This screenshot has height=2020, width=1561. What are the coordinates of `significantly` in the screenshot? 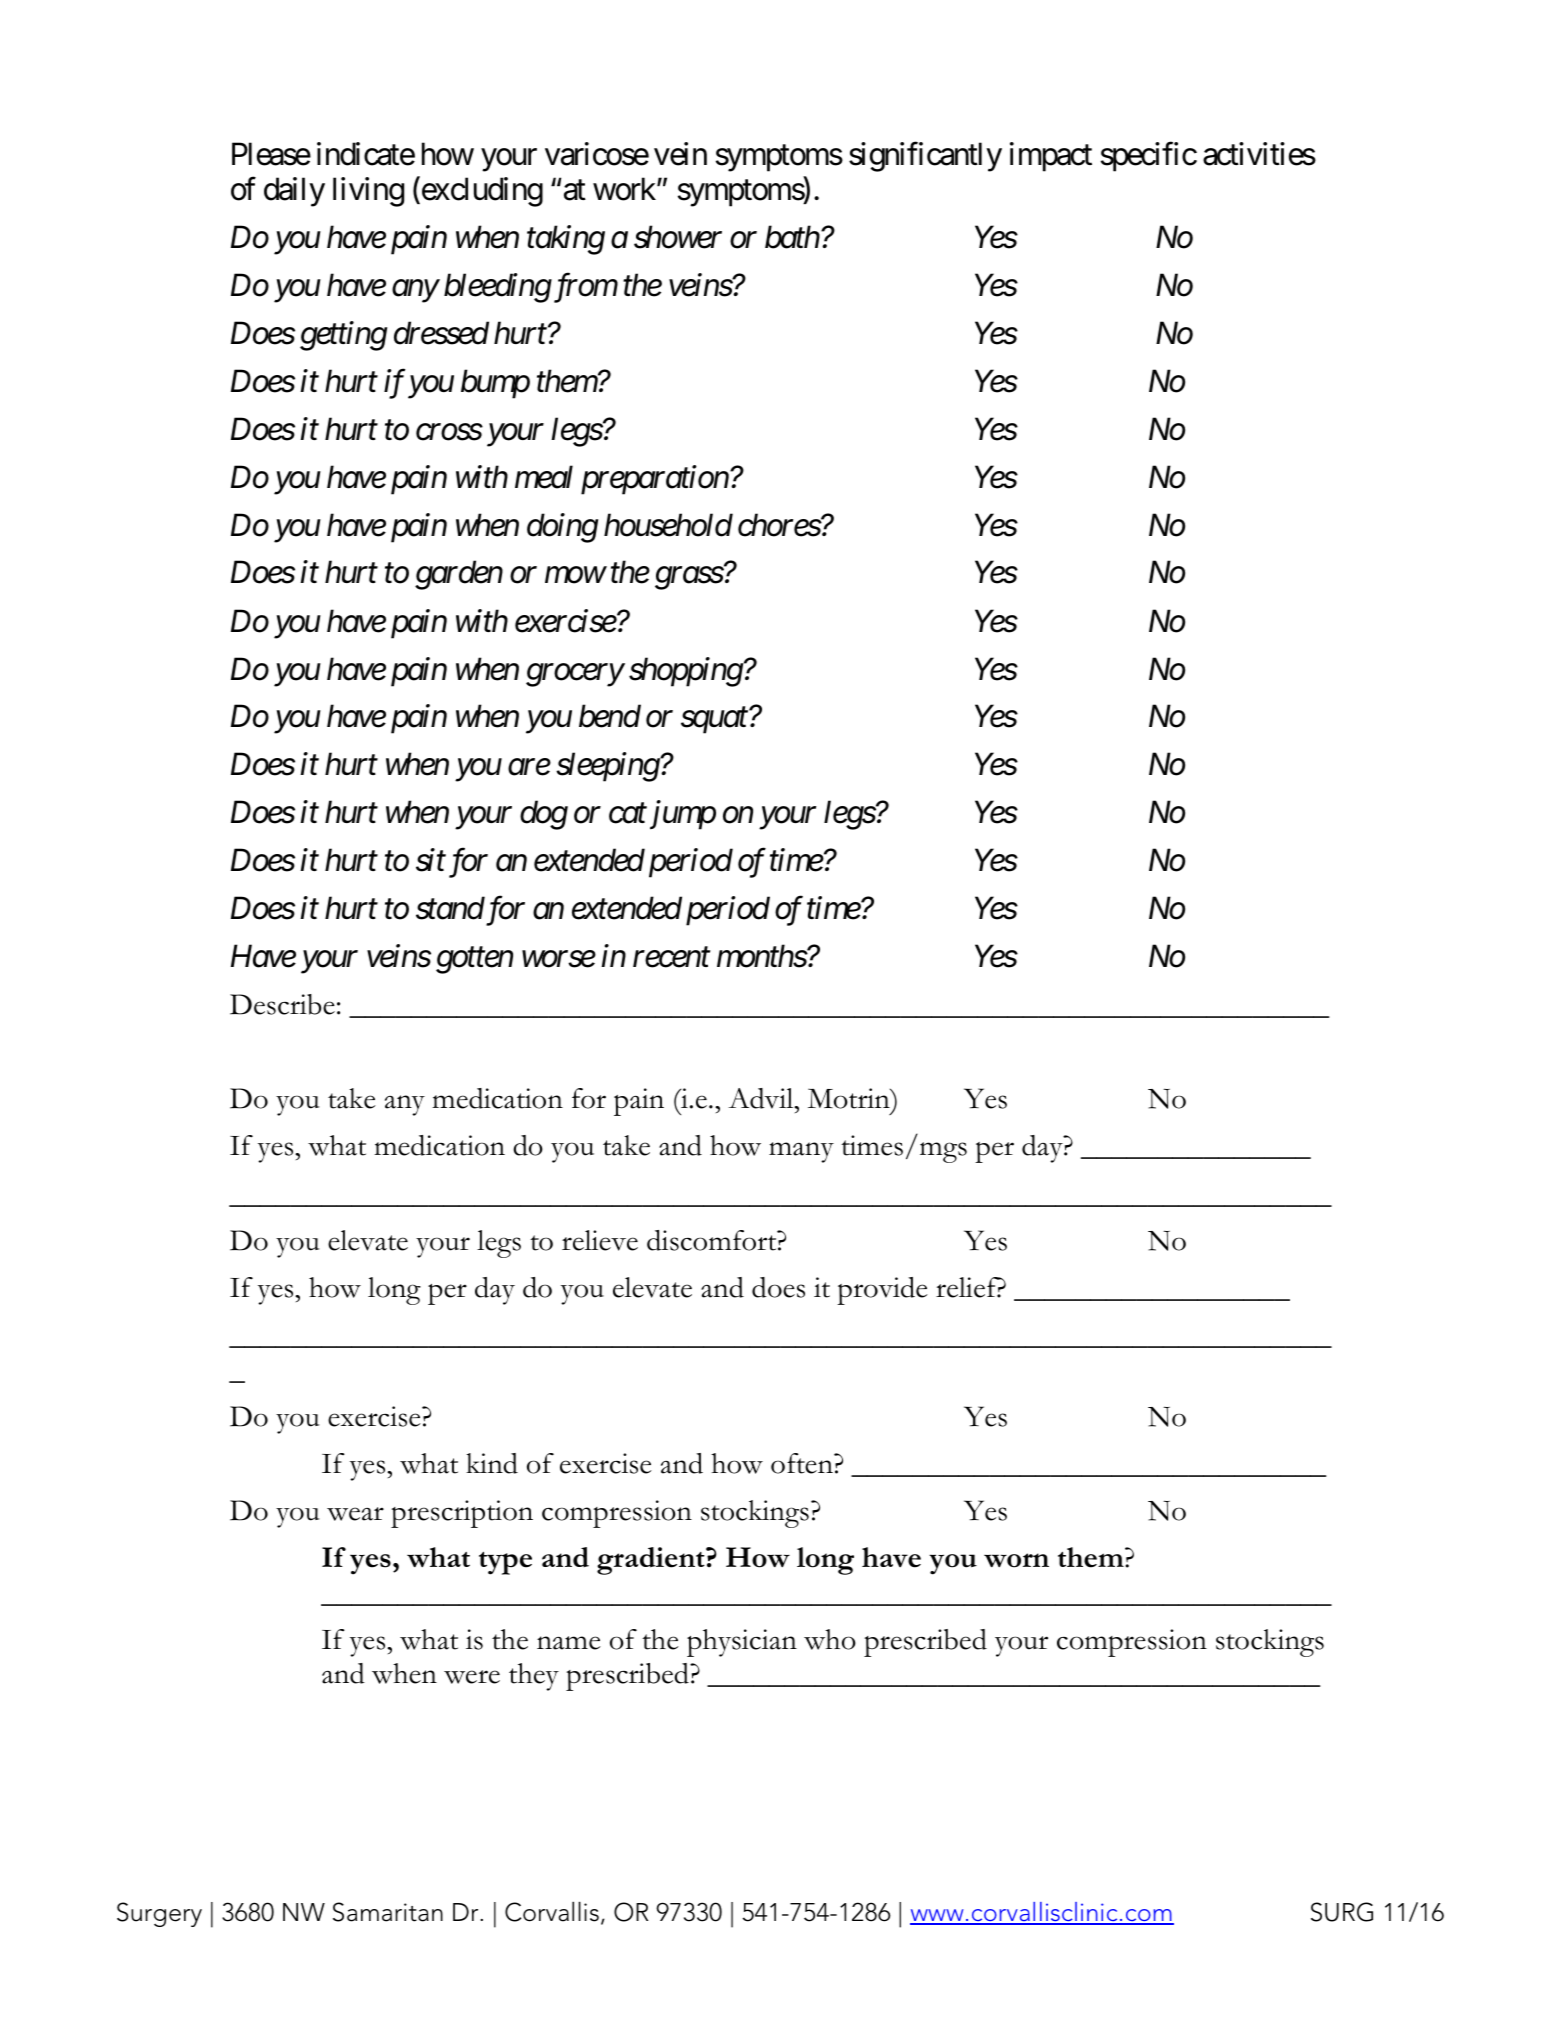 It's located at (925, 157).
